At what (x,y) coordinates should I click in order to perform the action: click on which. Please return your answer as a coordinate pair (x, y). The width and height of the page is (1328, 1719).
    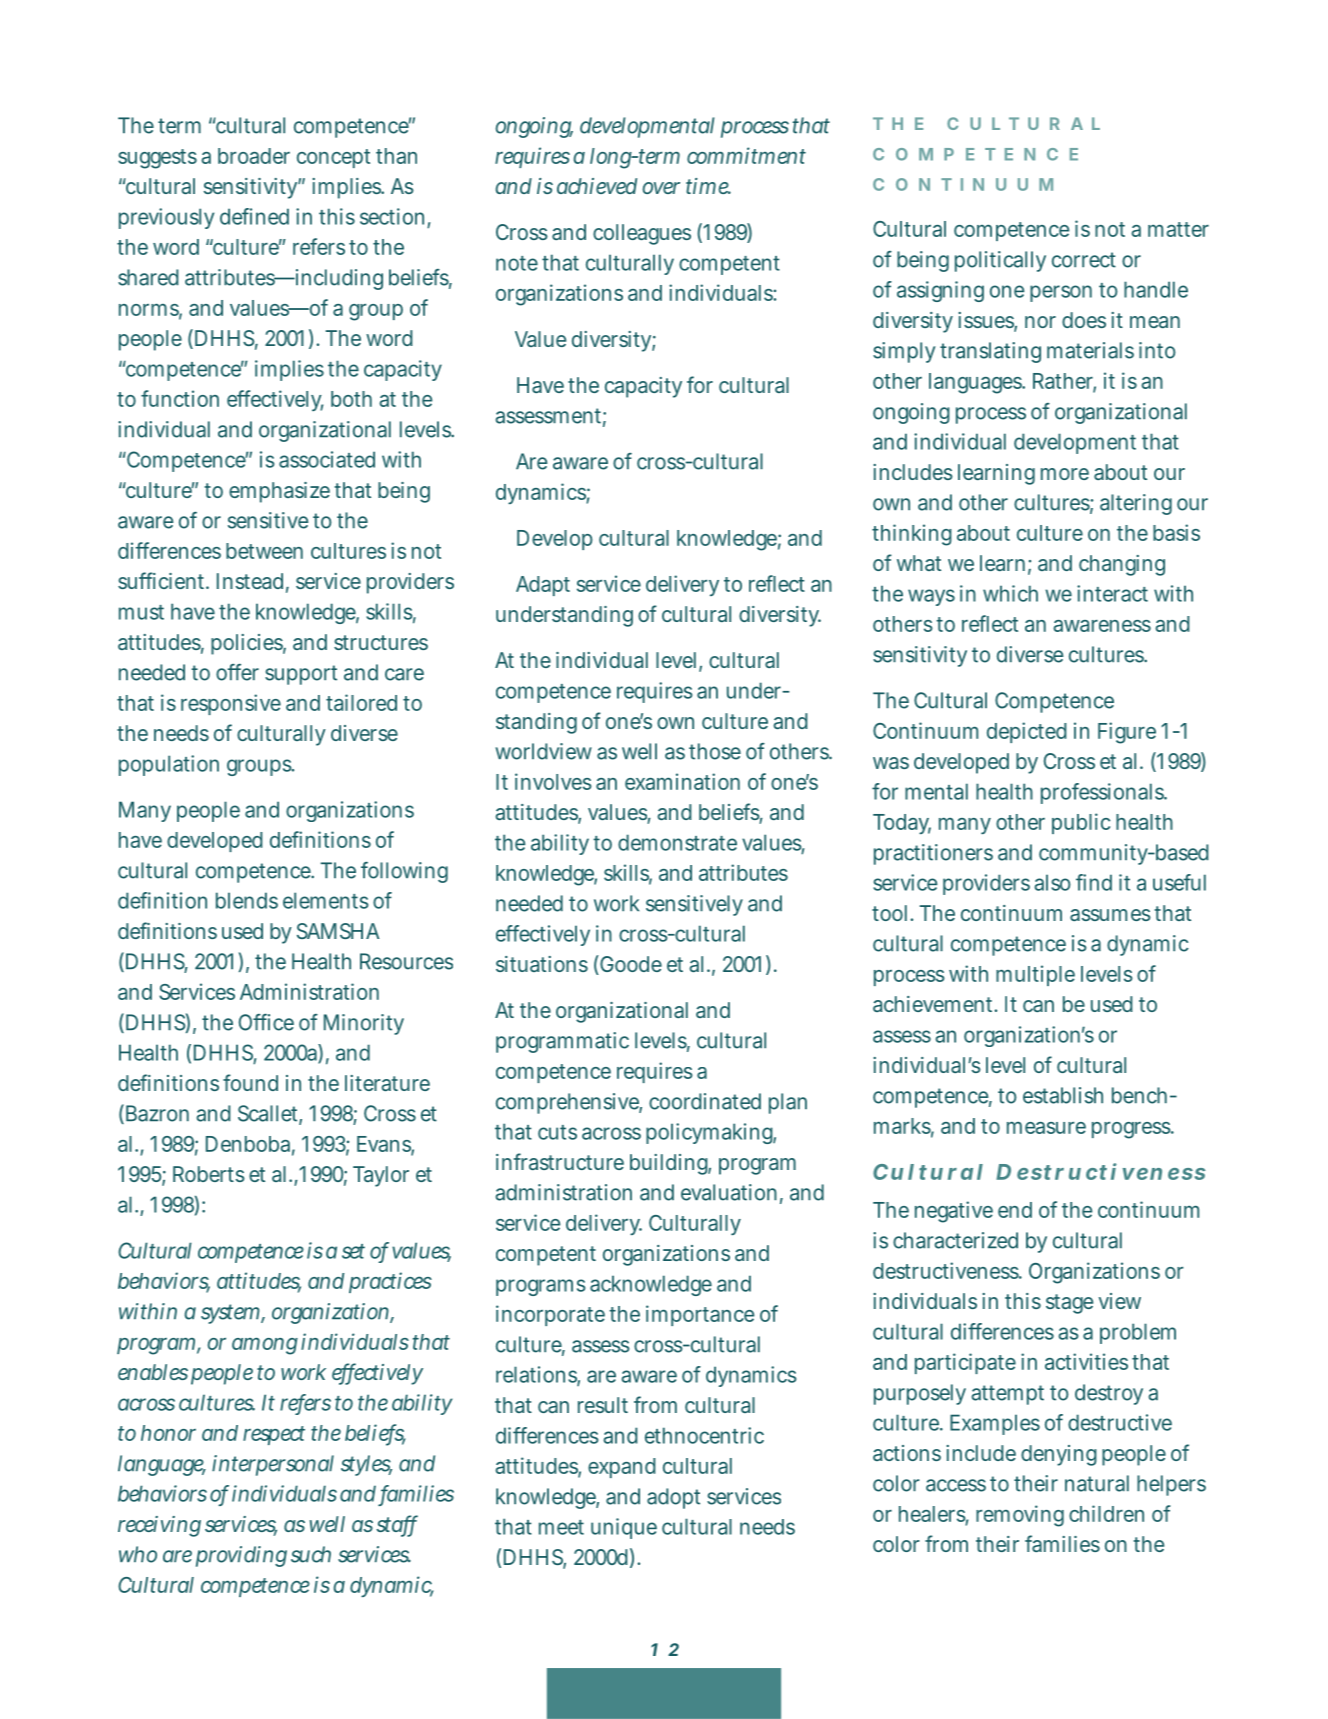
    Looking at the image, I should click on (1010, 593).
